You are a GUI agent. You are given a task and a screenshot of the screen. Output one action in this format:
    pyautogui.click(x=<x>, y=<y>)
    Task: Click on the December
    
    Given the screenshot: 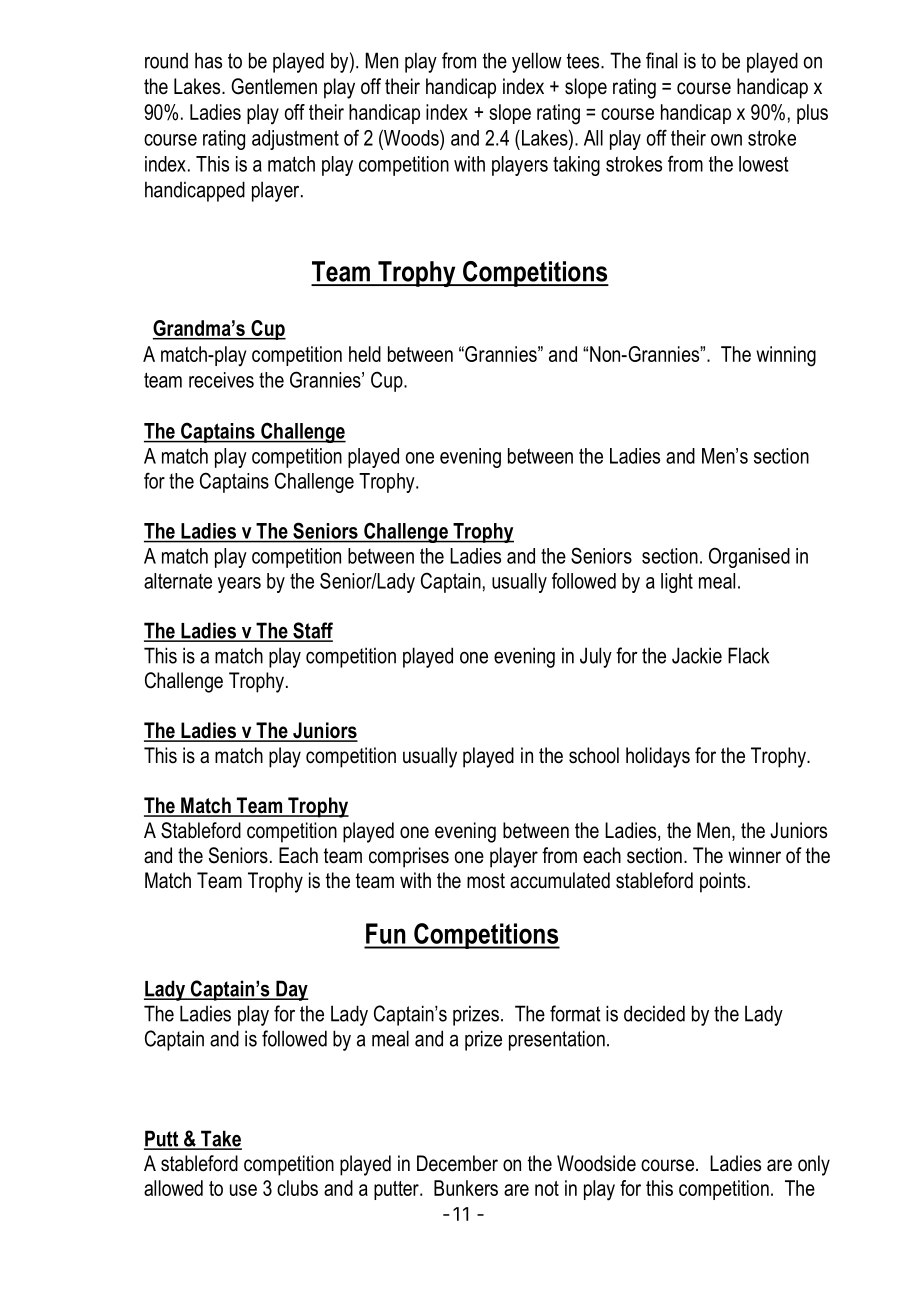 What is the action you would take?
    pyautogui.click(x=457, y=1163)
